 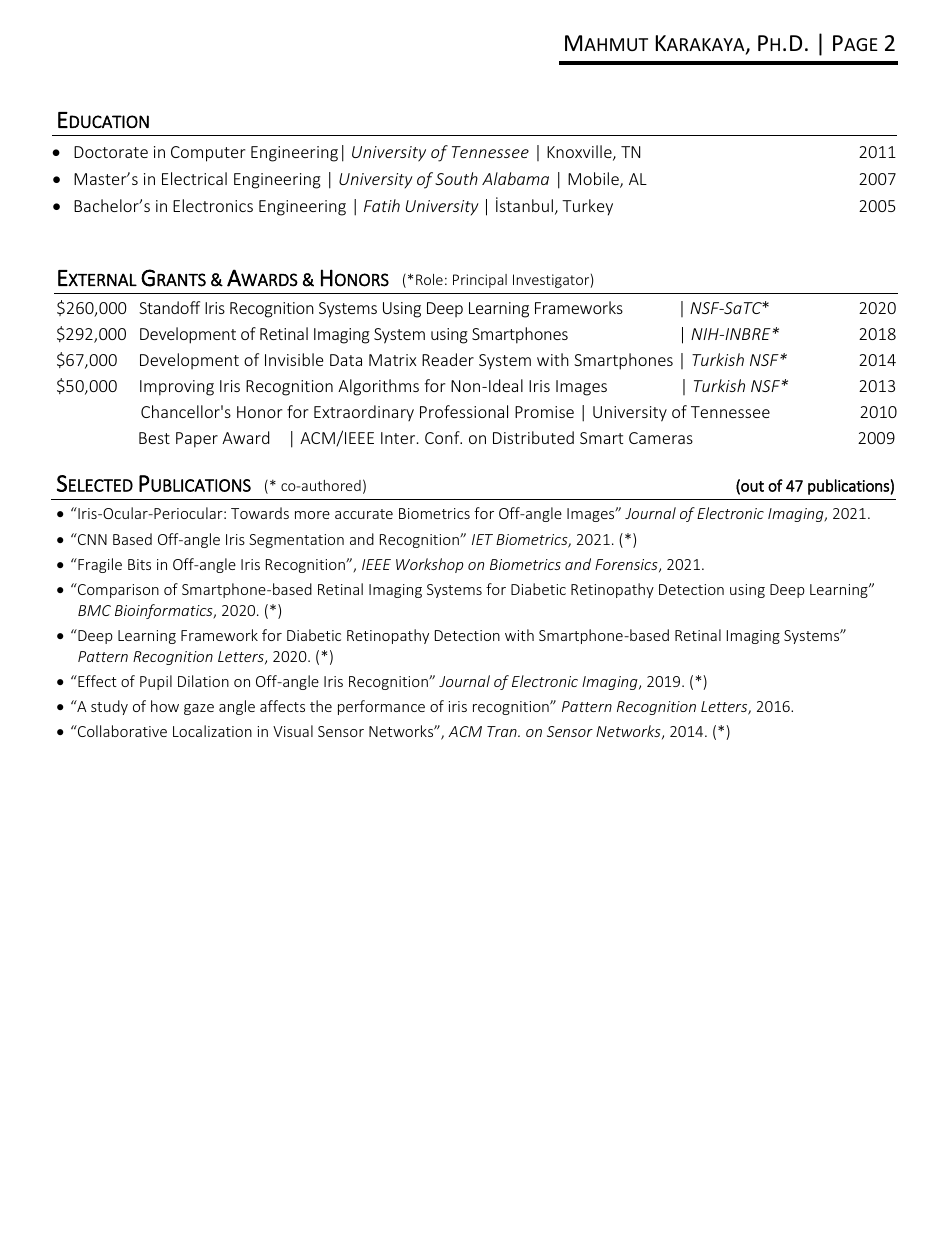 I want to click on Principal, so click(x=480, y=281).
